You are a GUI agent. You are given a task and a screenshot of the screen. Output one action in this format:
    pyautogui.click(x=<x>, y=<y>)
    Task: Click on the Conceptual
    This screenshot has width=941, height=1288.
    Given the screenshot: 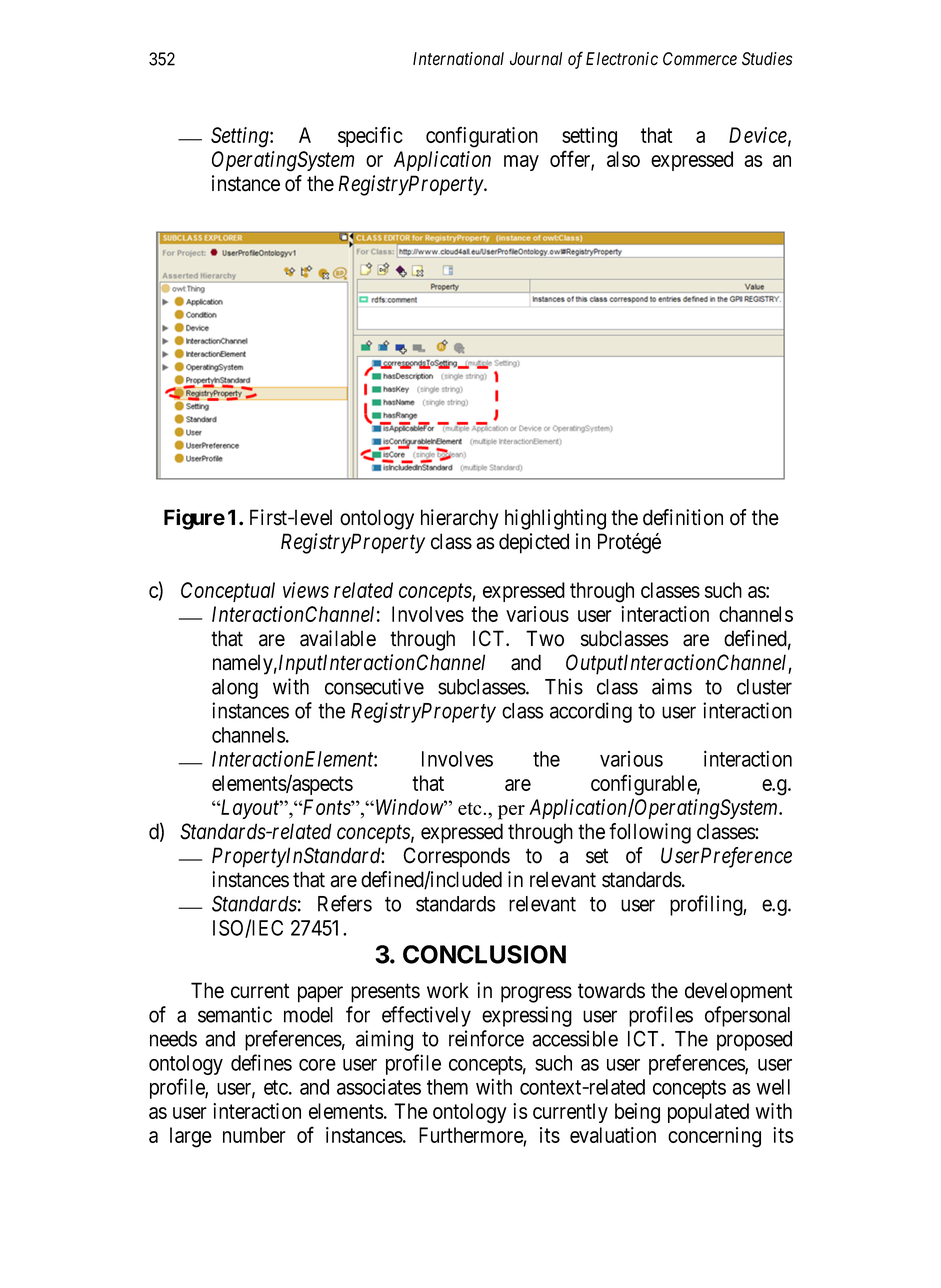 What is the action you would take?
    pyautogui.click(x=228, y=592)
